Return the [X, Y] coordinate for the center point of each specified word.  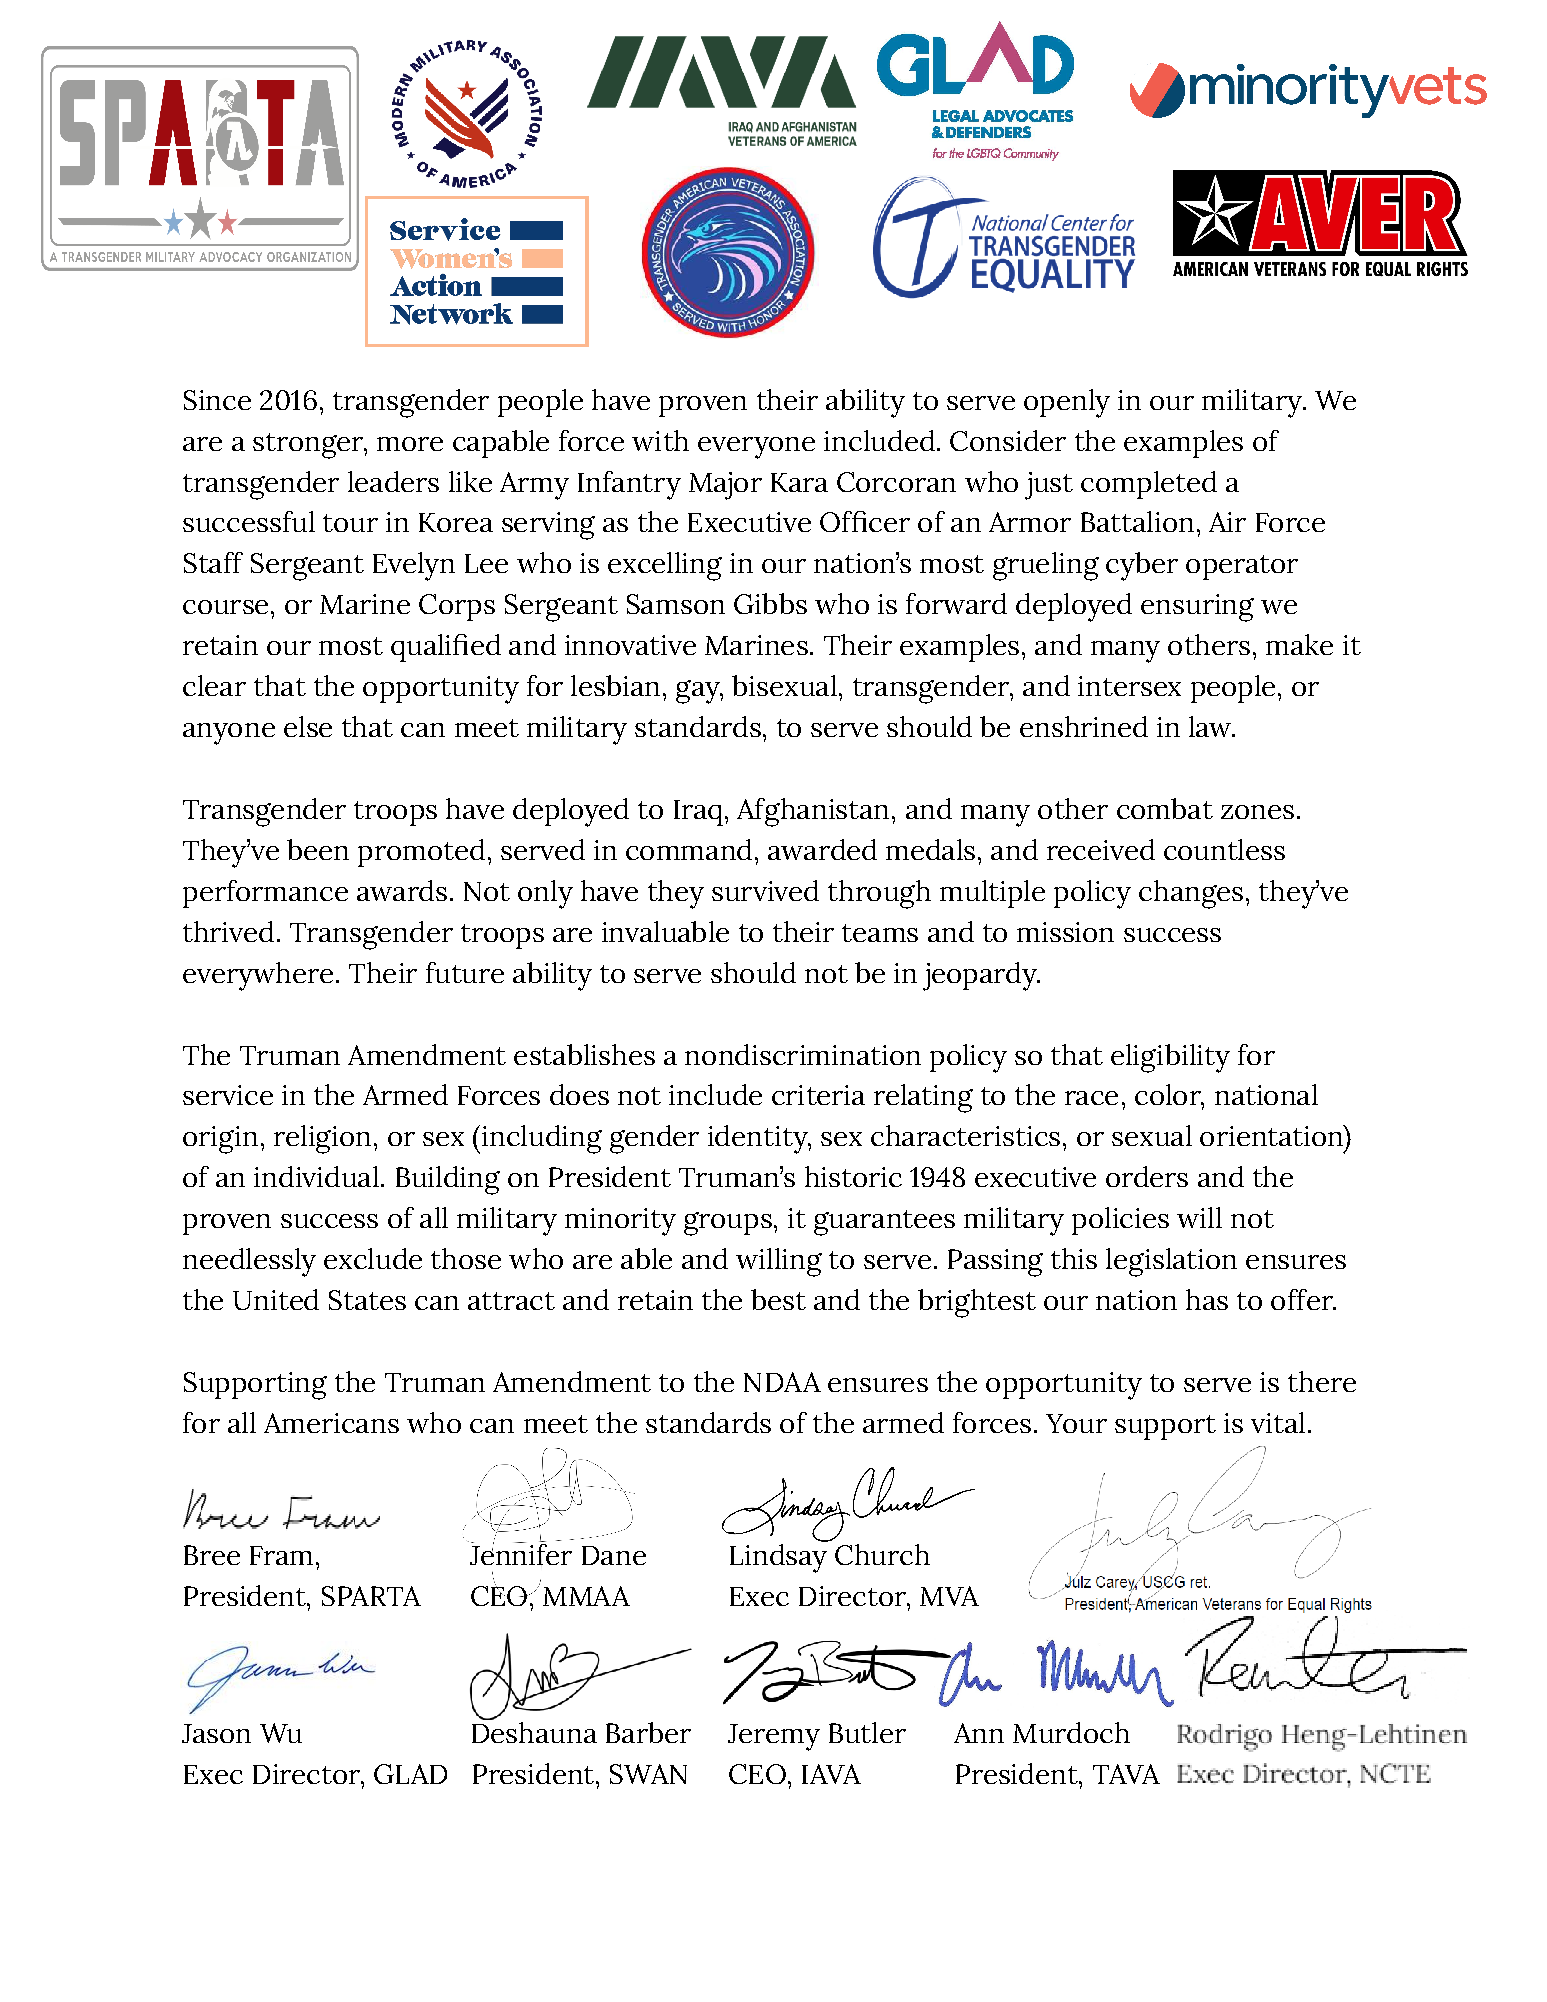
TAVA [1126, 1774]
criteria [818, 1095]
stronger [309, 446]
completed [1149, 485]
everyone [756, 448]
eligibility [1170, 1058]
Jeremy [774, 1737]
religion [322, 1139]
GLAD [410, 1774]
